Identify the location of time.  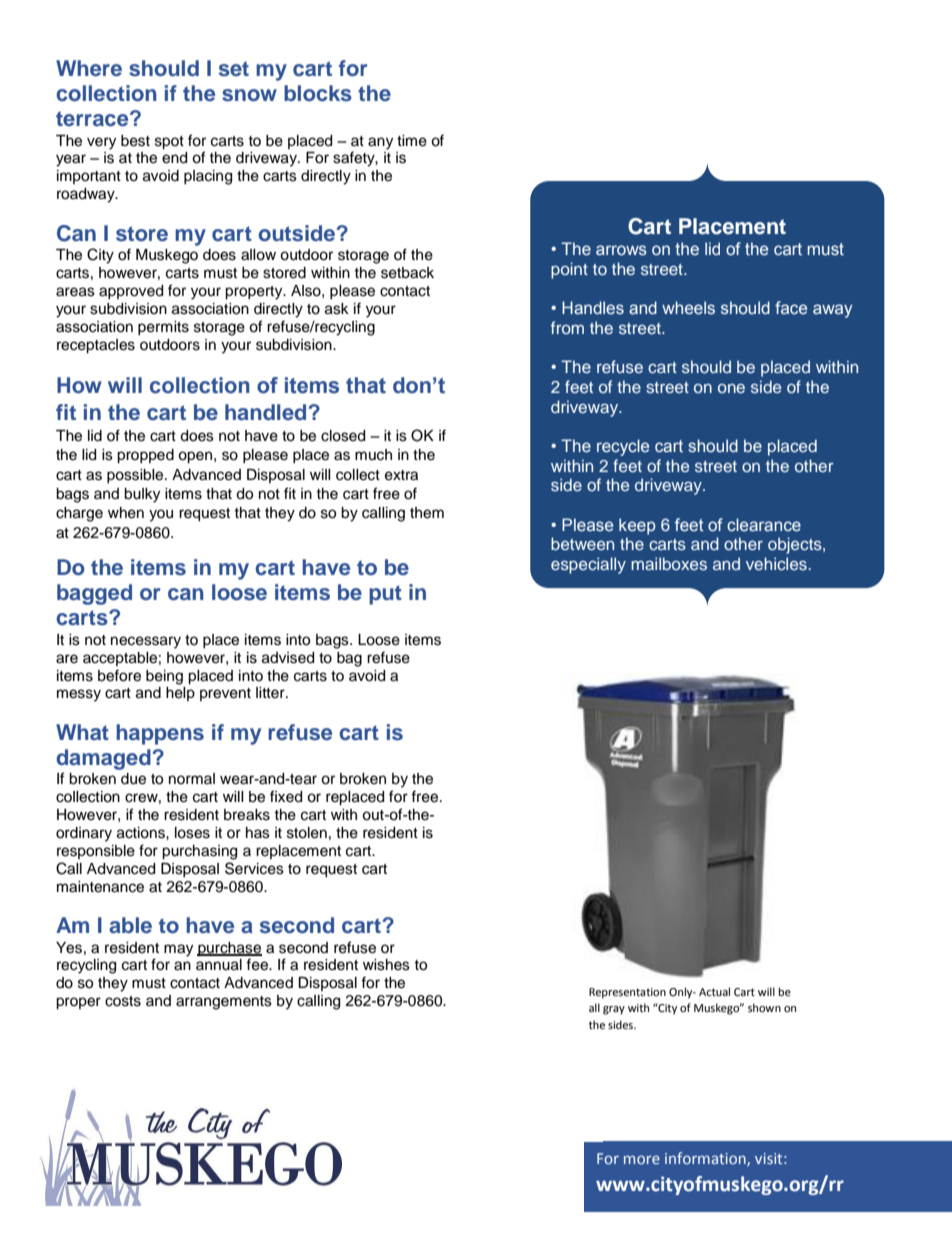
(412, 141).
